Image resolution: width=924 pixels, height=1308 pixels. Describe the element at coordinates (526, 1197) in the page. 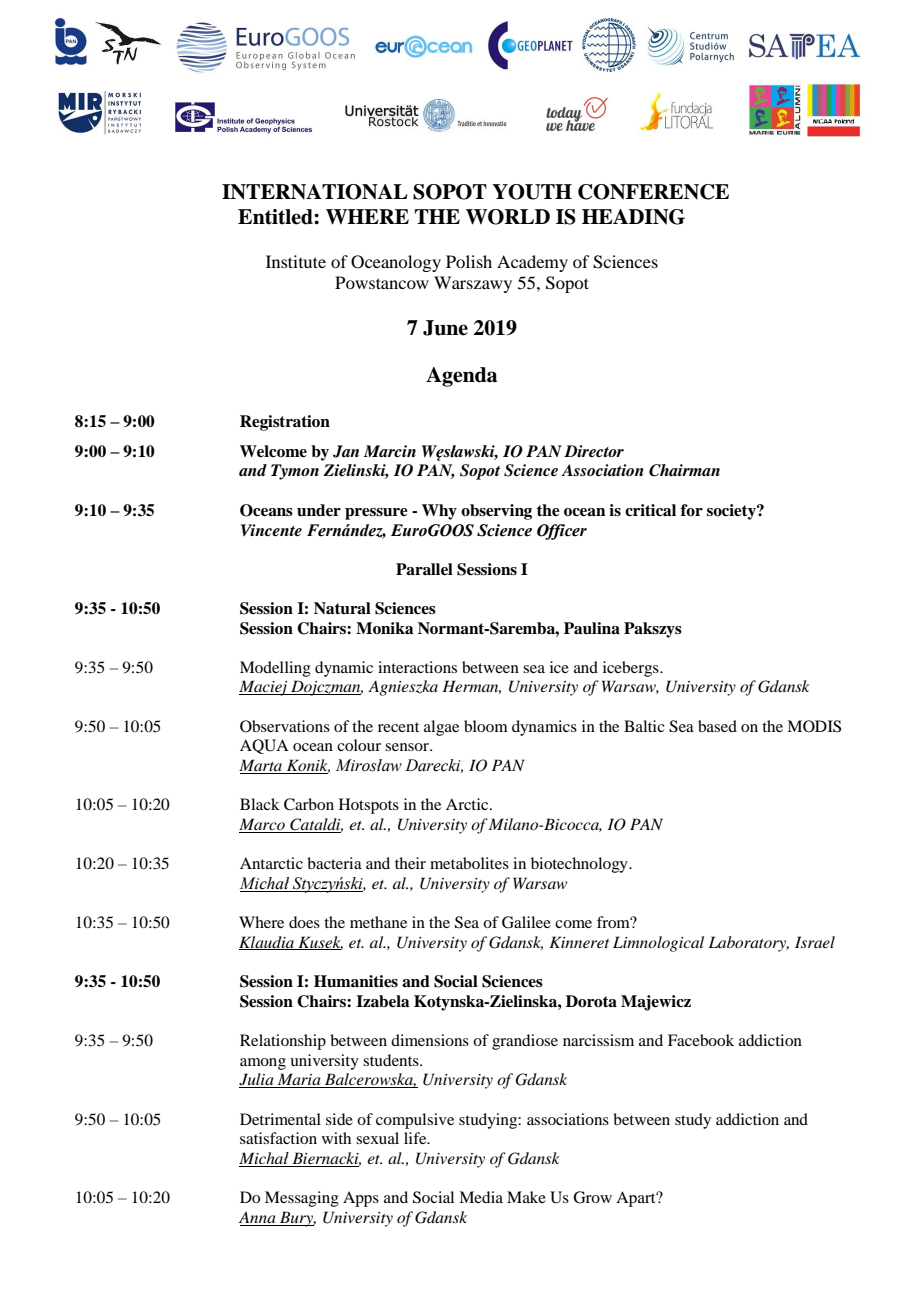

I see `Make` at that location.
